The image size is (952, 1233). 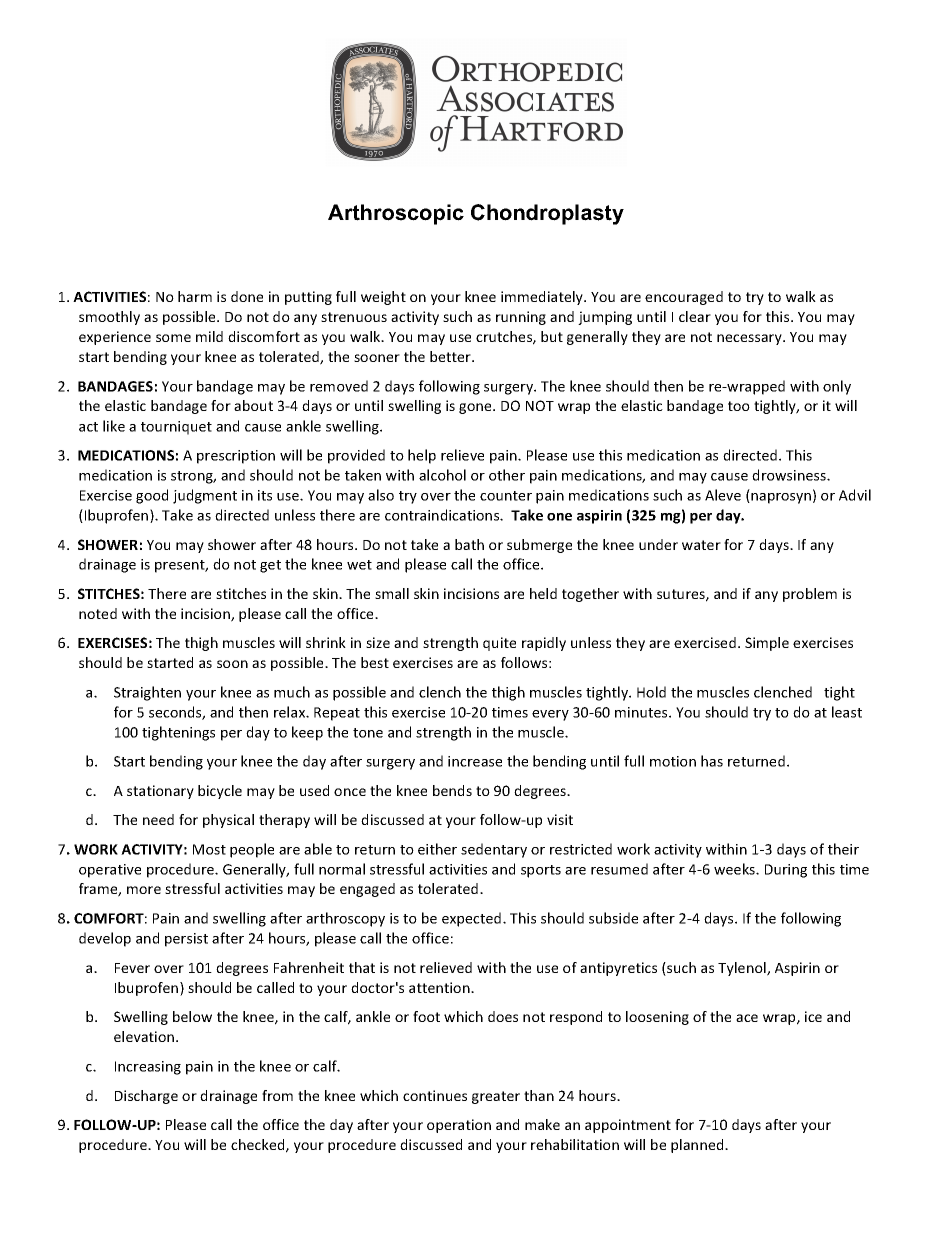 I want to click on quite, so click(x=499, y=644).
